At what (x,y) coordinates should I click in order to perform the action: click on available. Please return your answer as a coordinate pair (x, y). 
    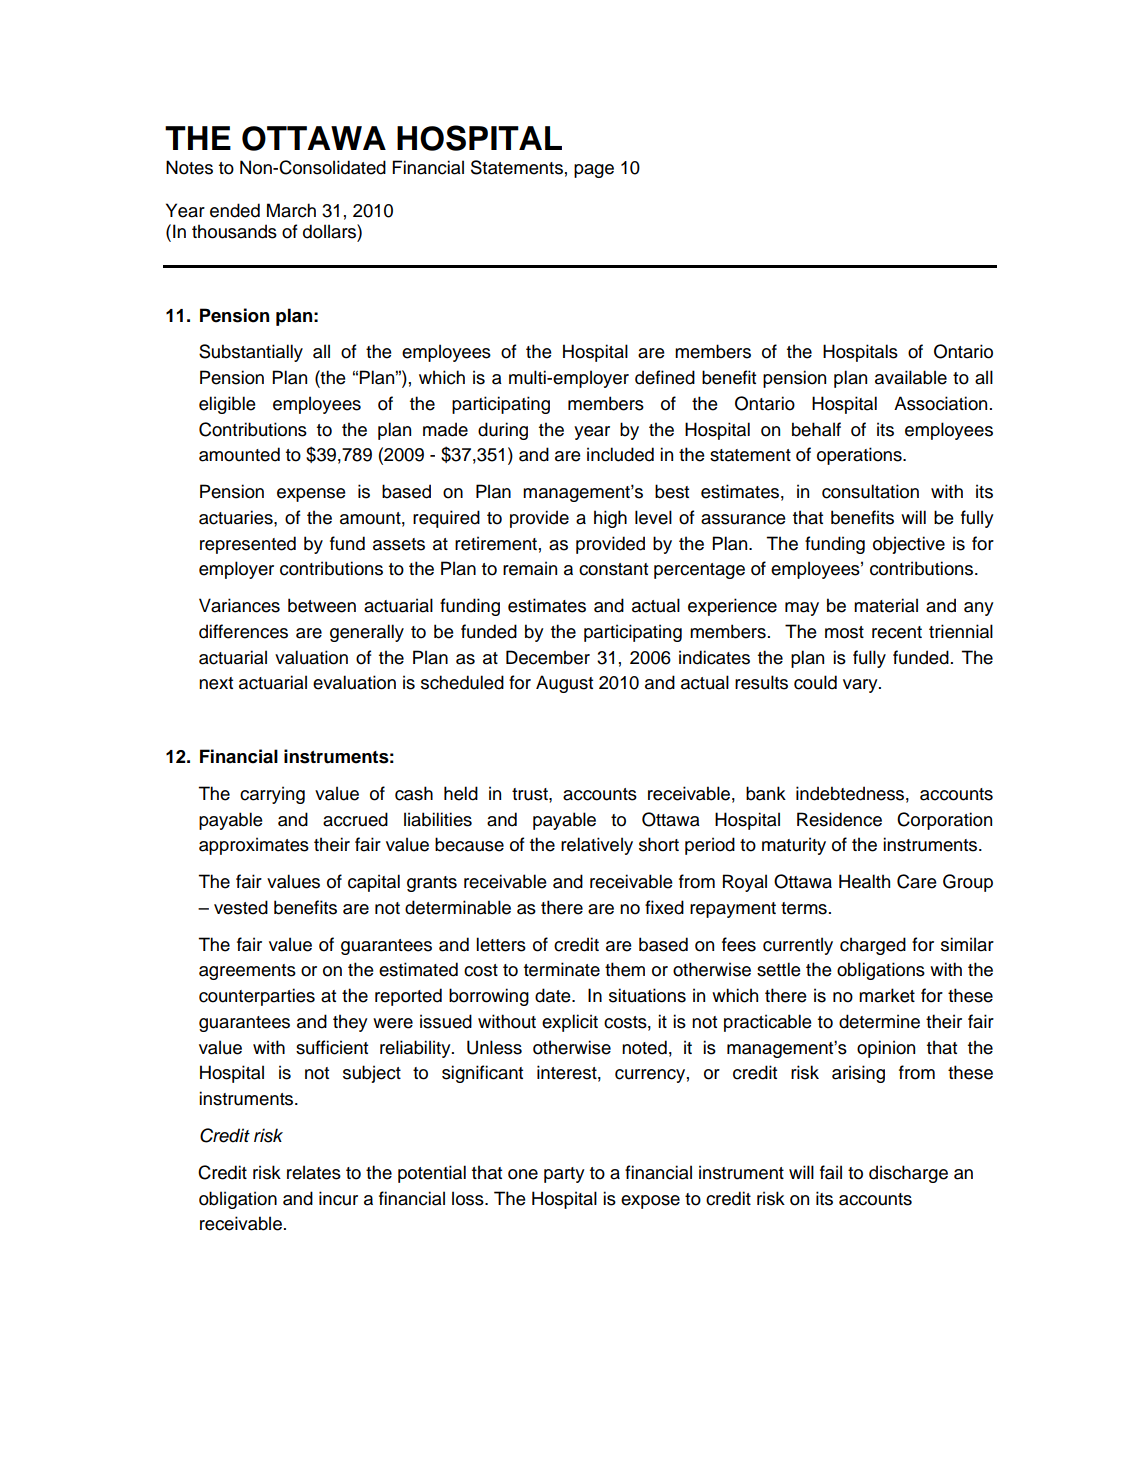
    Looking at the image, I should click on (911, 377).
